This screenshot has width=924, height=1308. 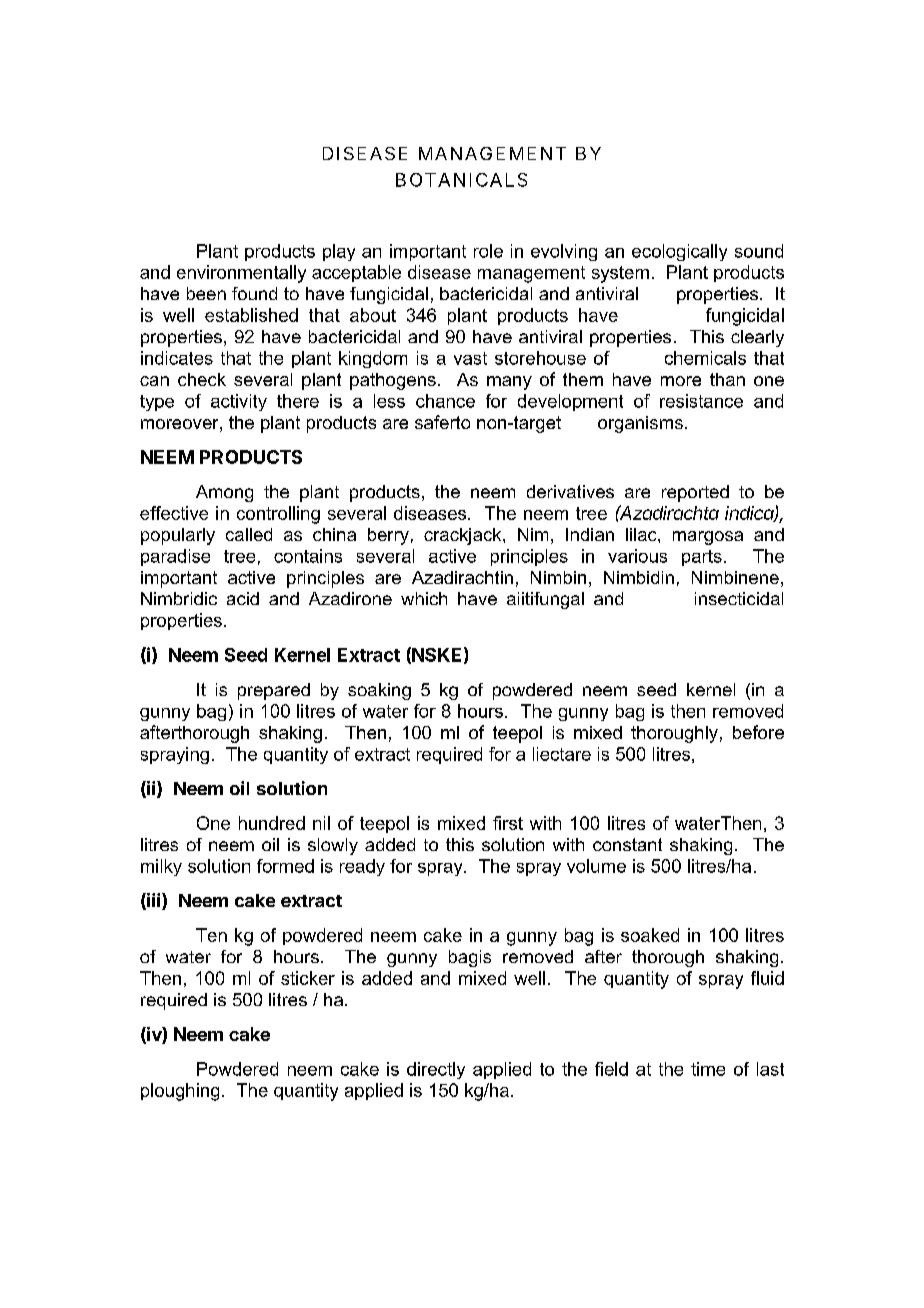 I want to click on first, so click(x=508, y=823).
